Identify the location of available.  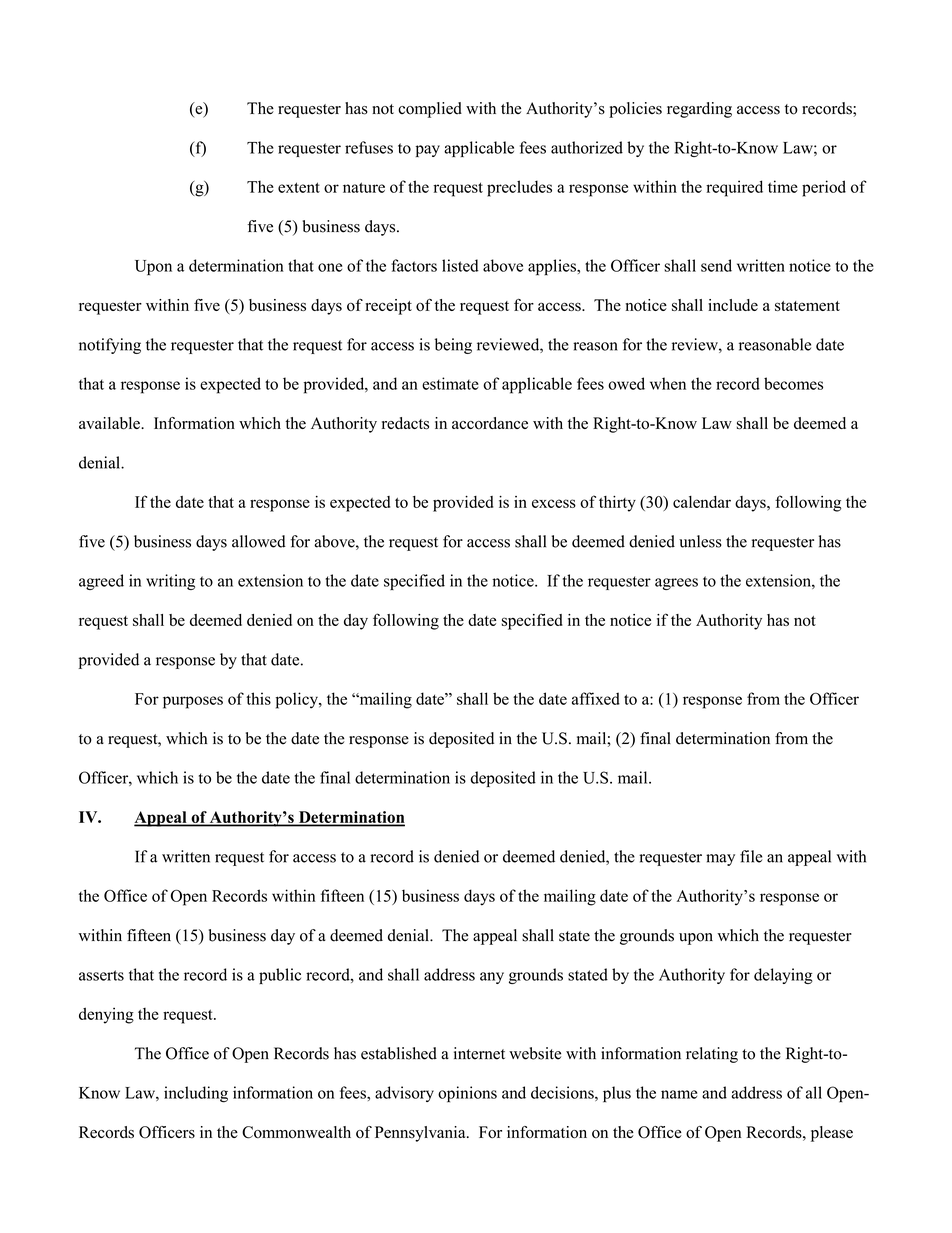
(110, 423).
